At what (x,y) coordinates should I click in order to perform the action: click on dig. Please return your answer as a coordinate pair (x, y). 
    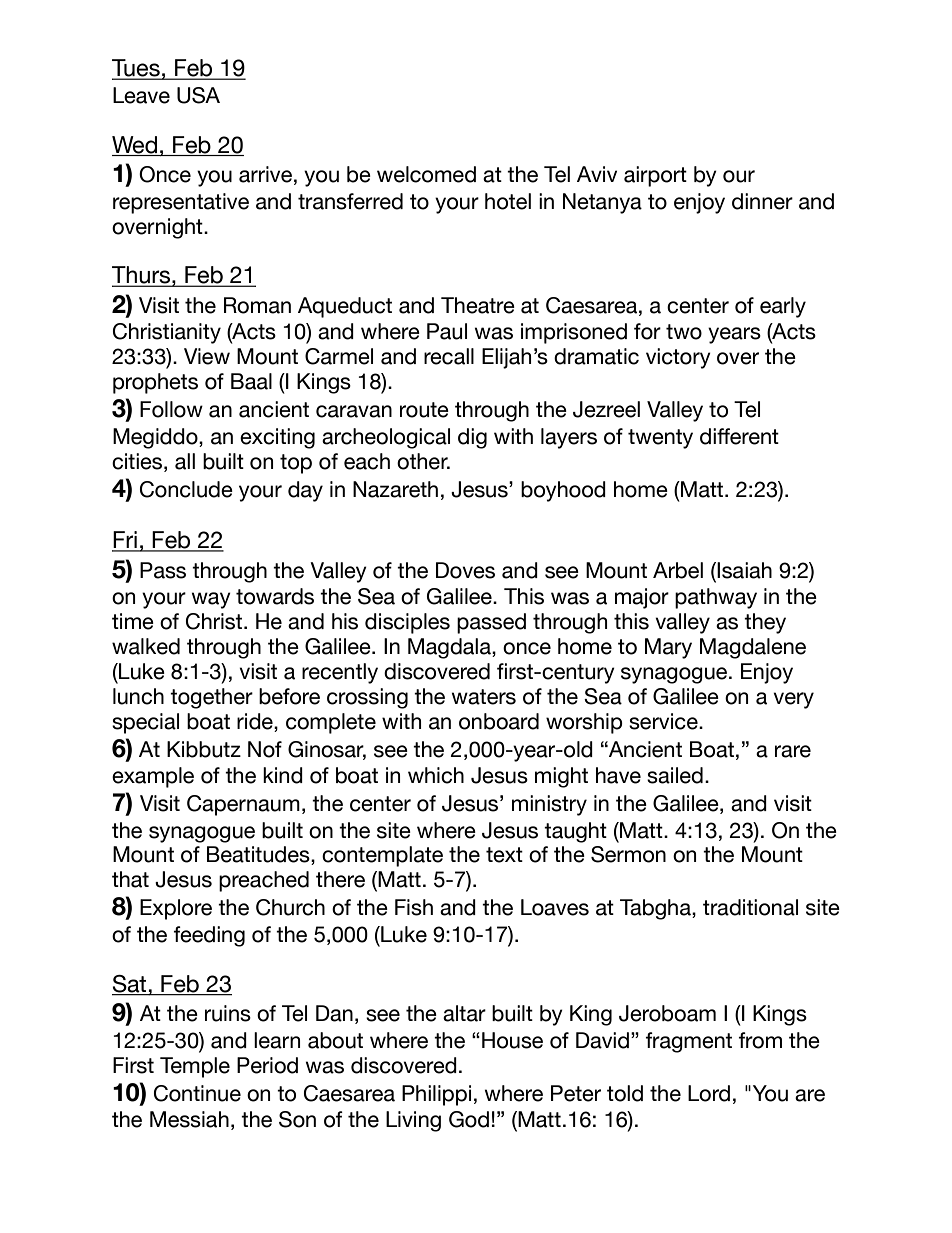
    Looking at the image, I should click on (472, 438).
